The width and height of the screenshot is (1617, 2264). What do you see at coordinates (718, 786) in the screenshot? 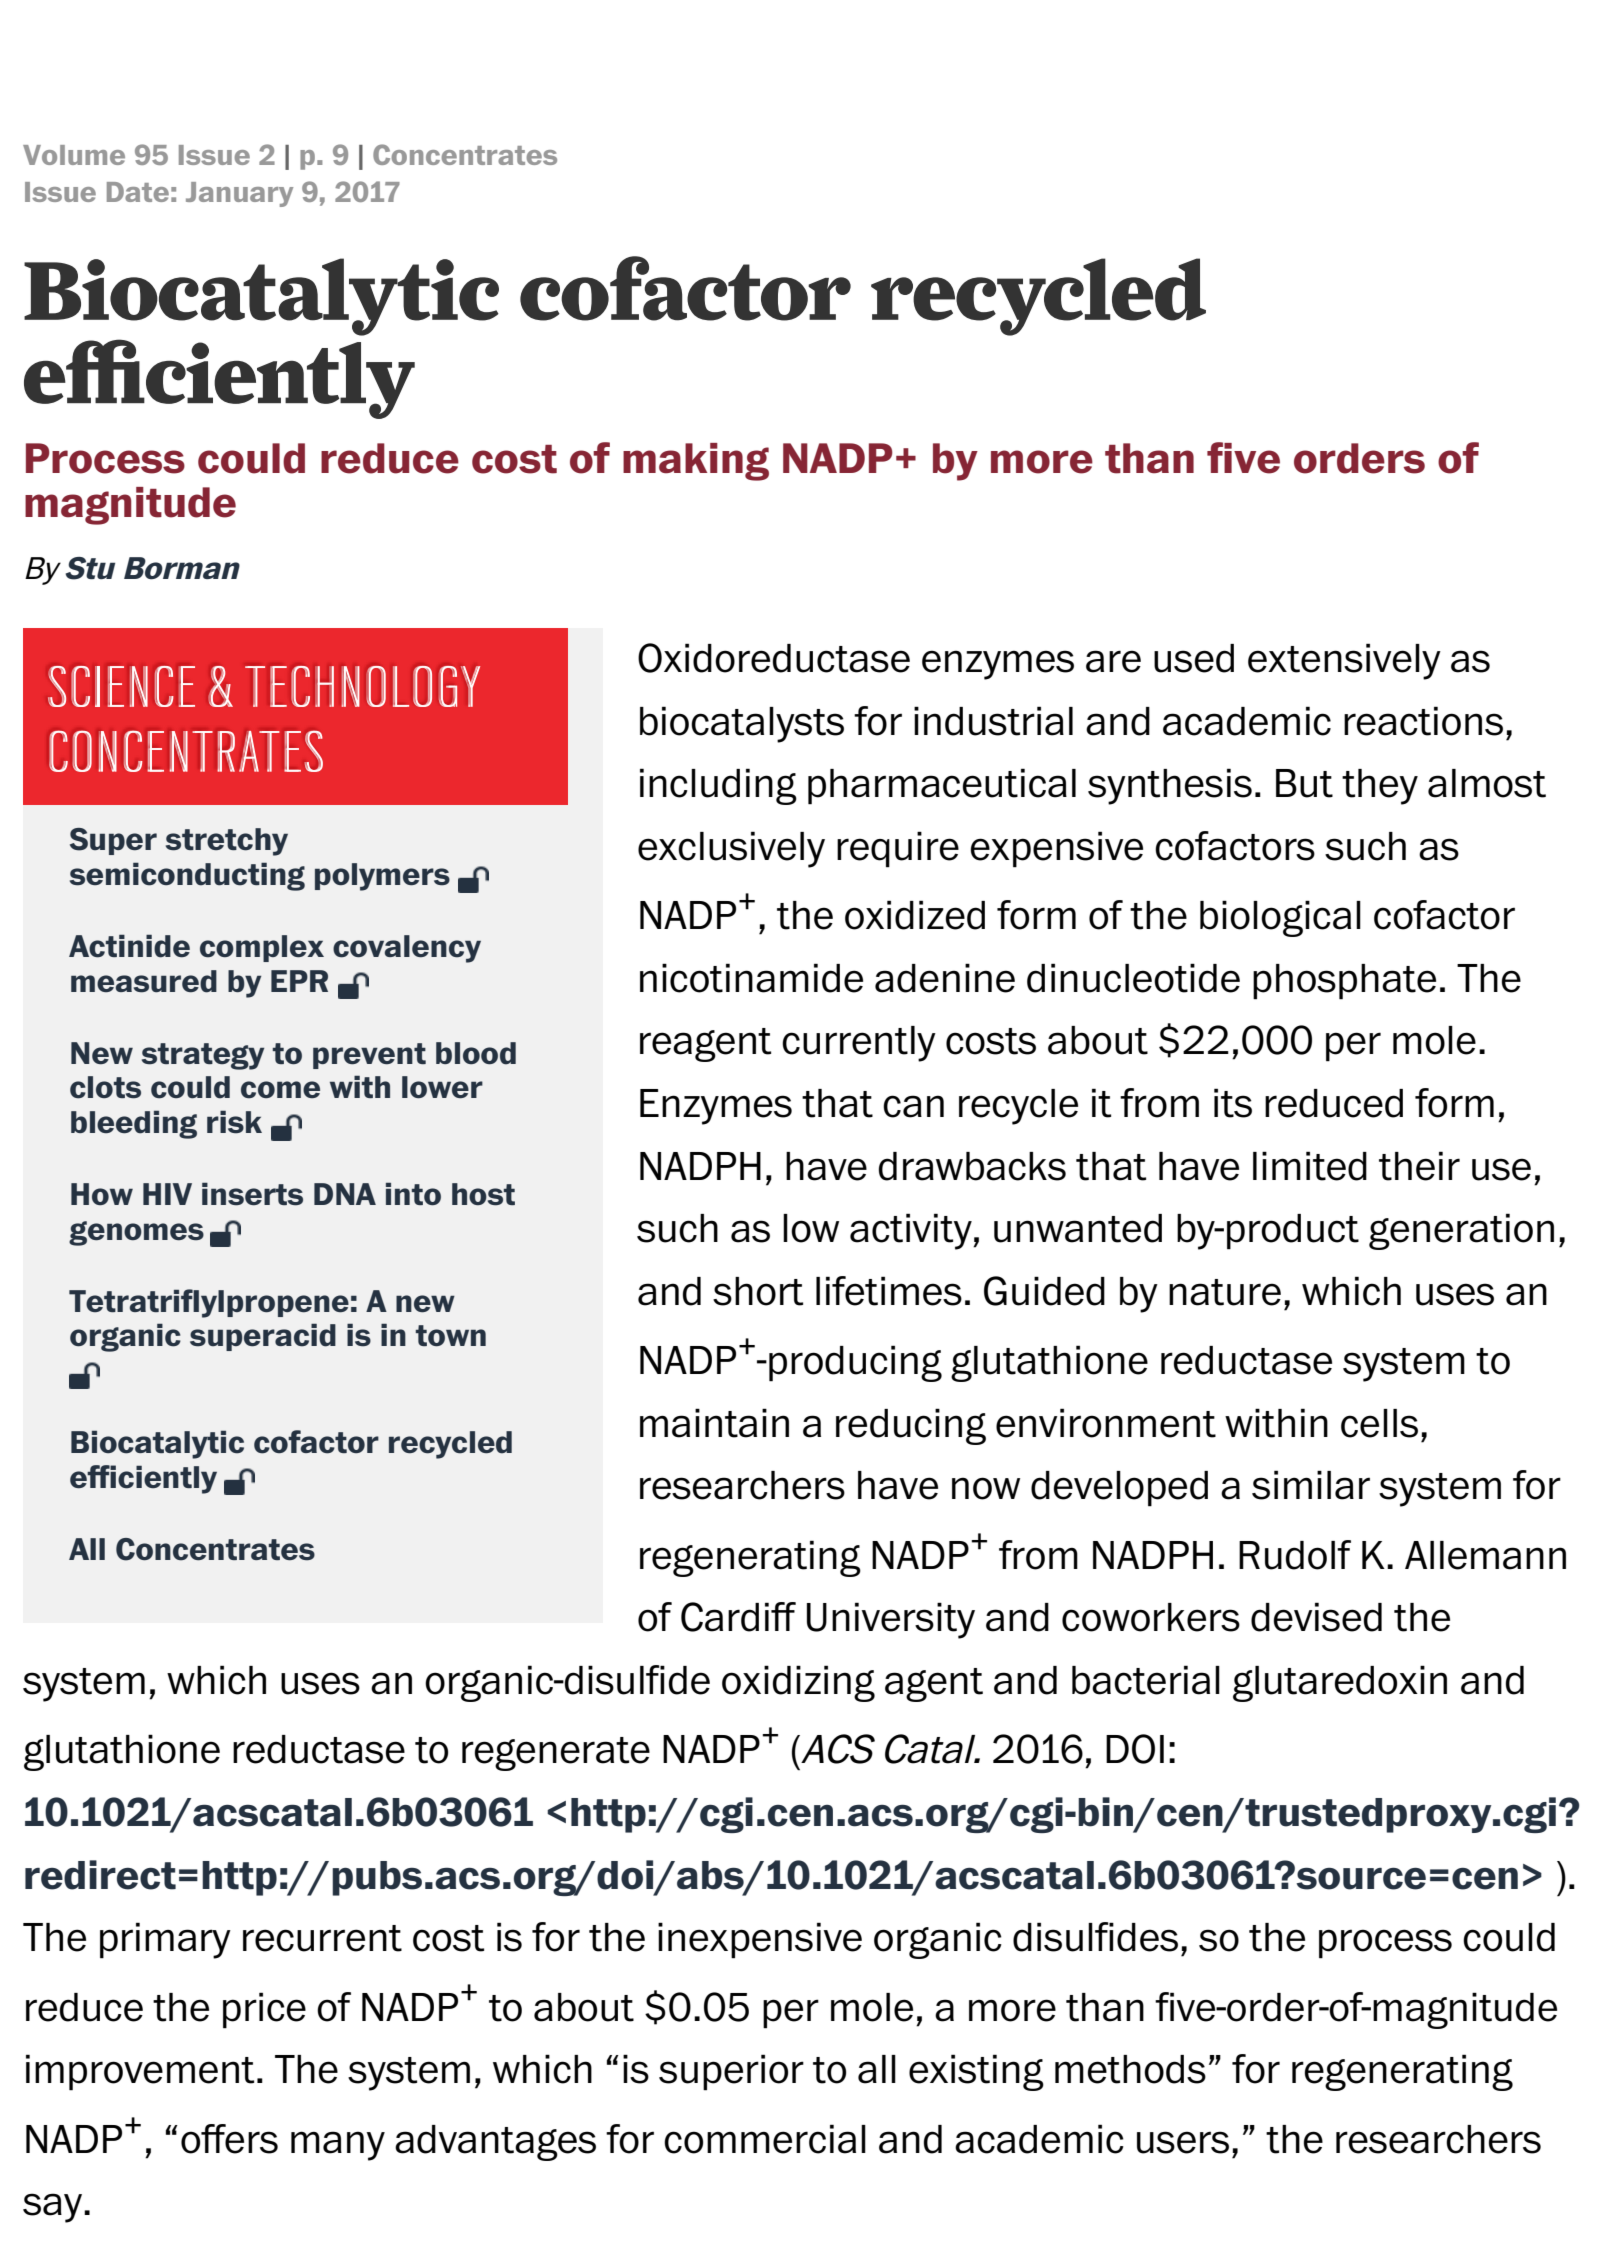
I see `including` at bounding box center [718, 786].
